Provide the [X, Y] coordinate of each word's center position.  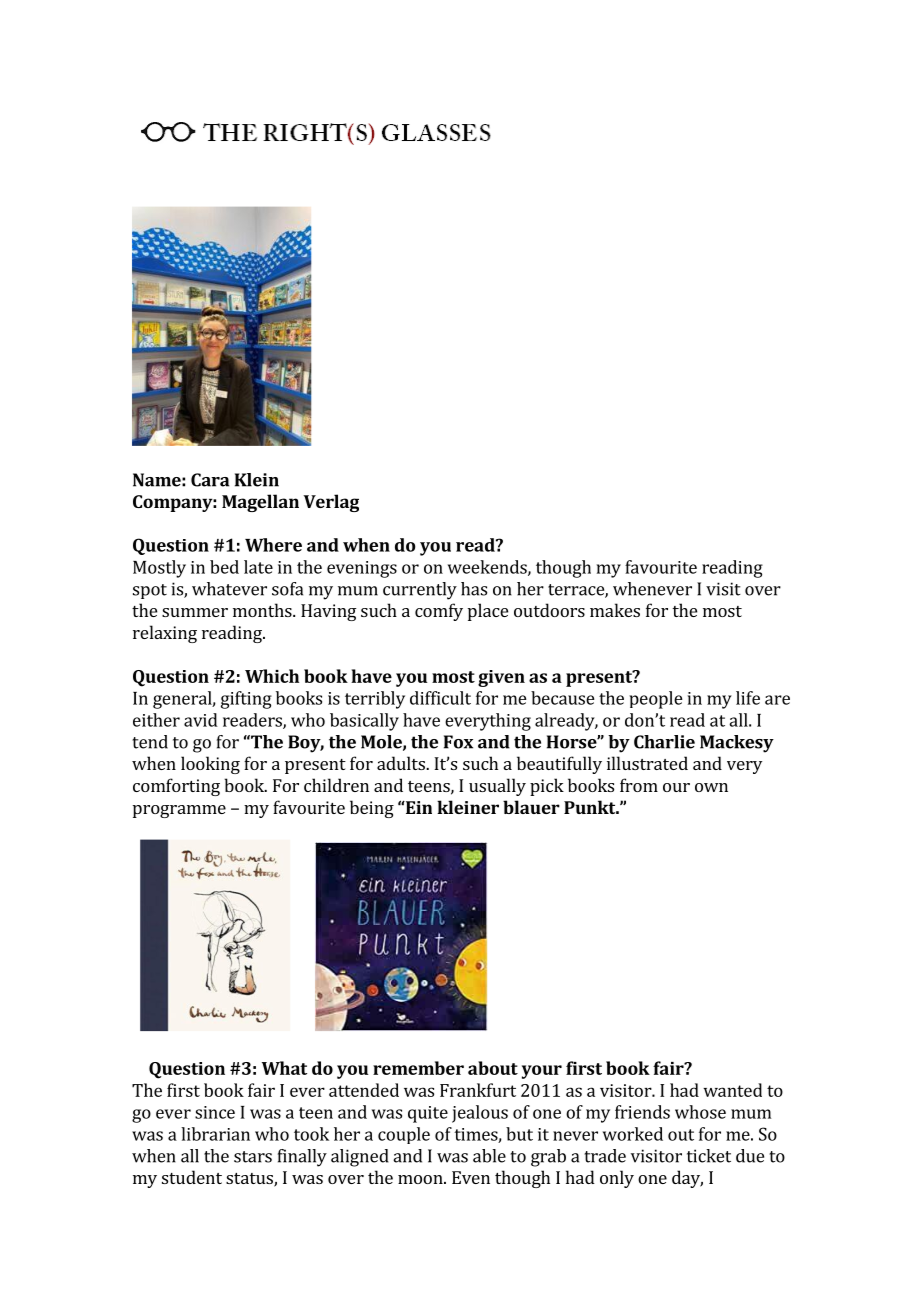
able [489, 1156]
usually [497, 787]
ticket [709, 1156]
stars [253, 1157]
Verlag [331, 503]
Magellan [260, 503]
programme [179, 811]
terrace [577, 591]
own [711, 787]
